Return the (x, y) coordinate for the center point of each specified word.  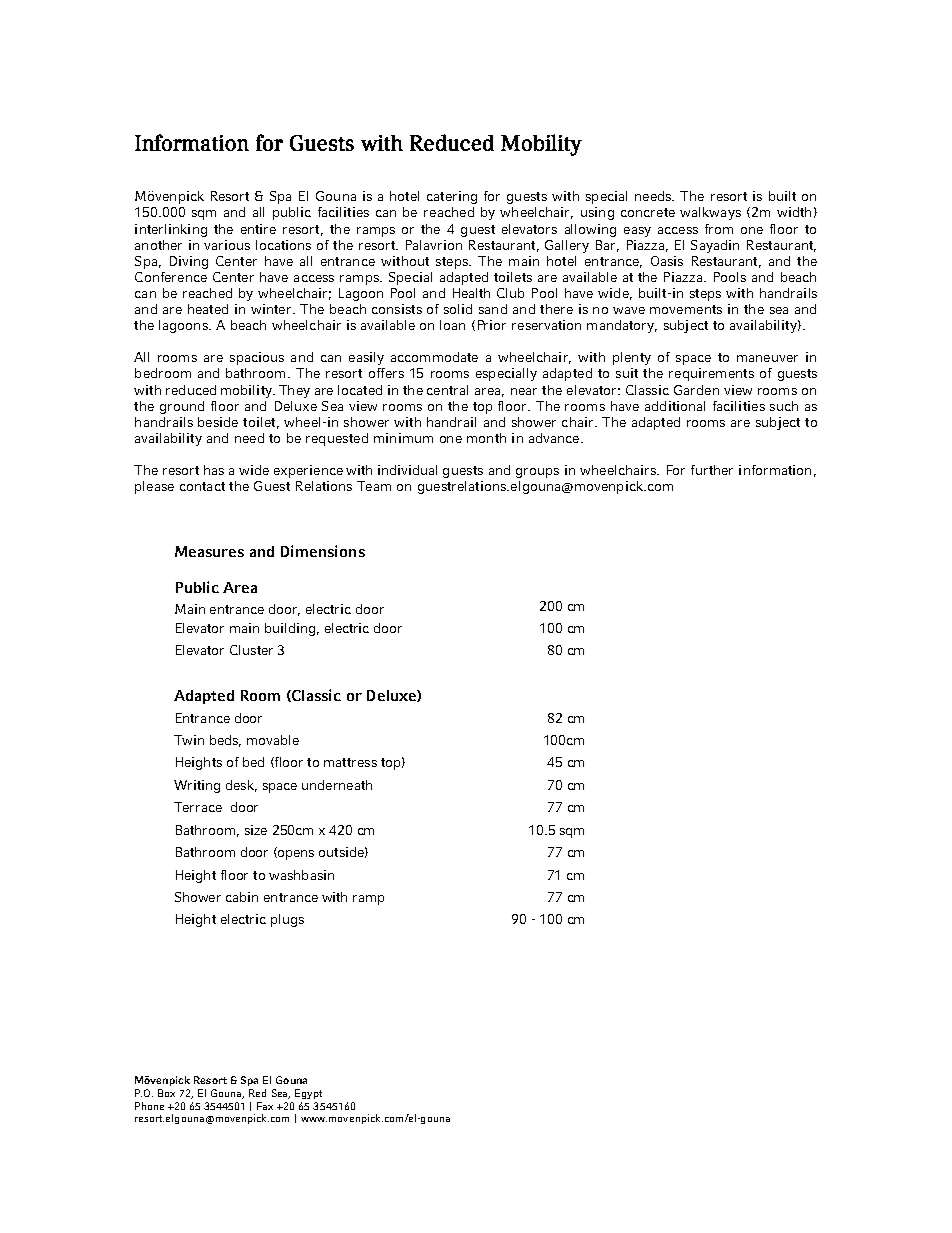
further (712, 470)
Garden (696, 390)
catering (452, 197)
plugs (287, 920)
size (256, 830)
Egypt (308, 1094)
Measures (209, 551)
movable (273, 740)
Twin (189, 740)
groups (537, 473)
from (719, 229)
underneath (337, 785)
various (227, 245)
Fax (265, 1106)
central (447, 390)
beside (218, 422)
